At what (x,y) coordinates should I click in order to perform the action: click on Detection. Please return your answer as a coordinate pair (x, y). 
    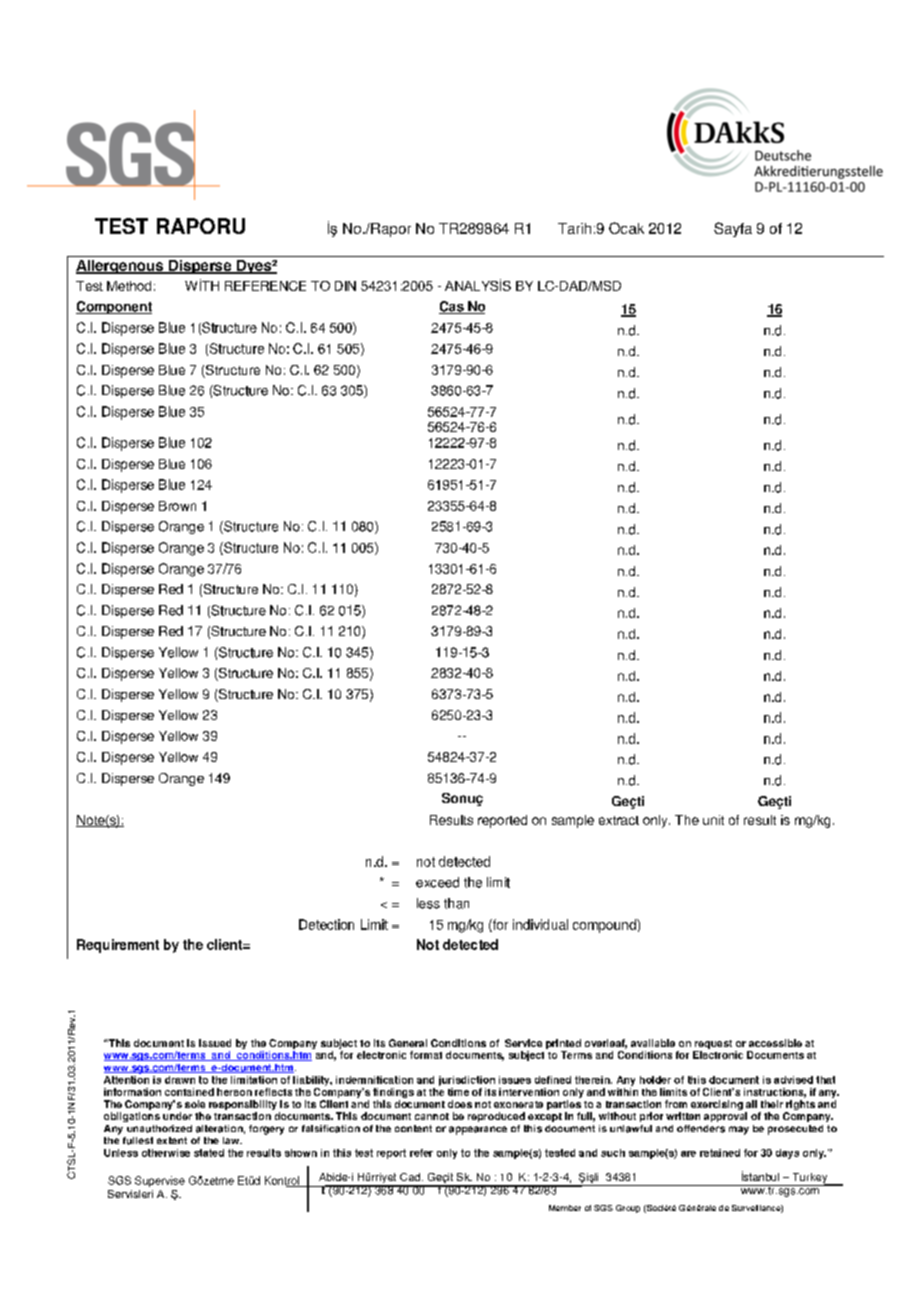
    Looking at the image, I should click on (326, 924).
